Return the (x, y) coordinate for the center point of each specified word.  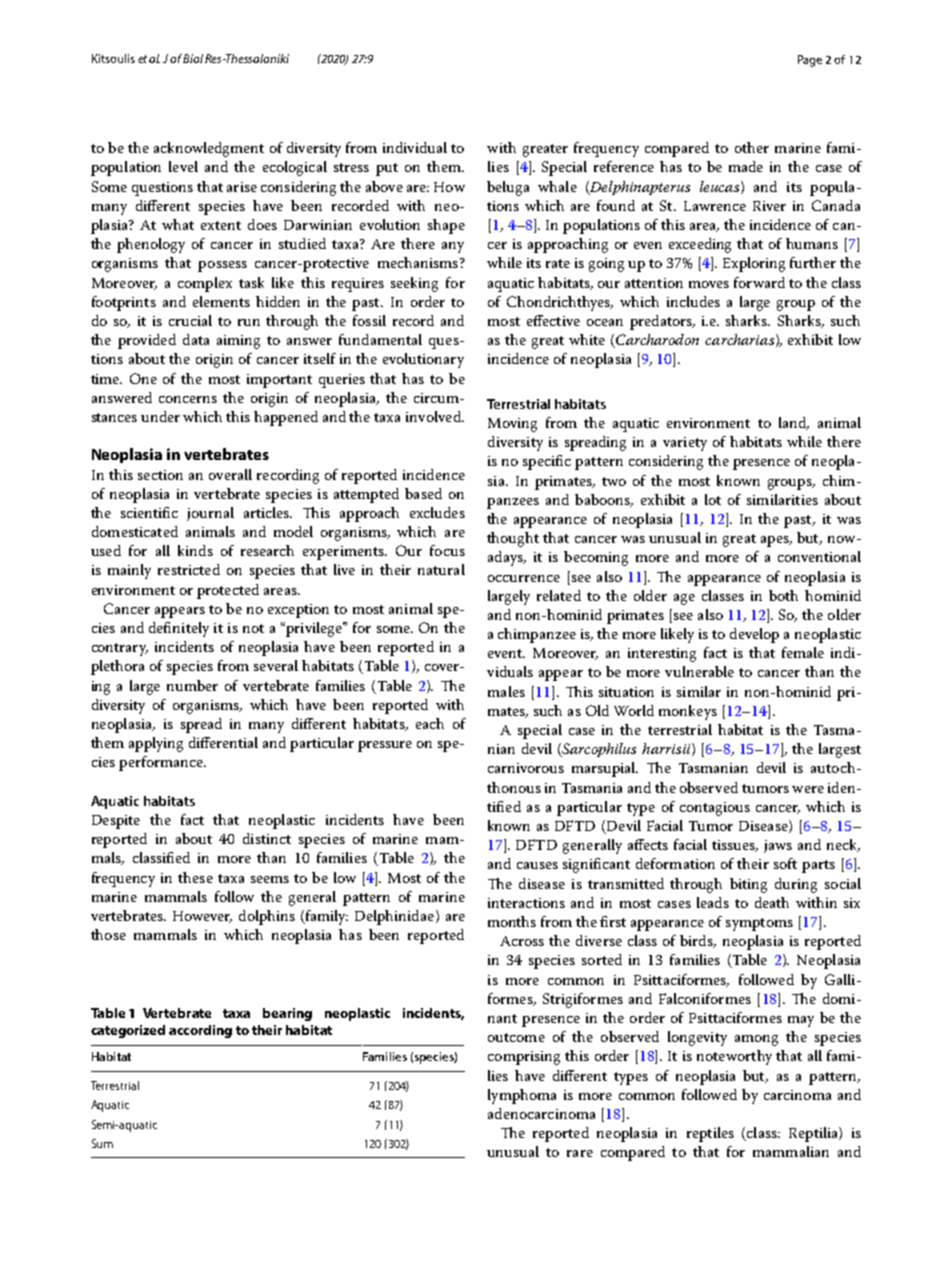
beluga (508, 188)
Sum (102, 1143)
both (783, 595)
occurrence (524, 578)
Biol (193, 58)
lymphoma (522, 1096)
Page (810, 61)
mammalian (791, 1151)
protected (228, 591)
